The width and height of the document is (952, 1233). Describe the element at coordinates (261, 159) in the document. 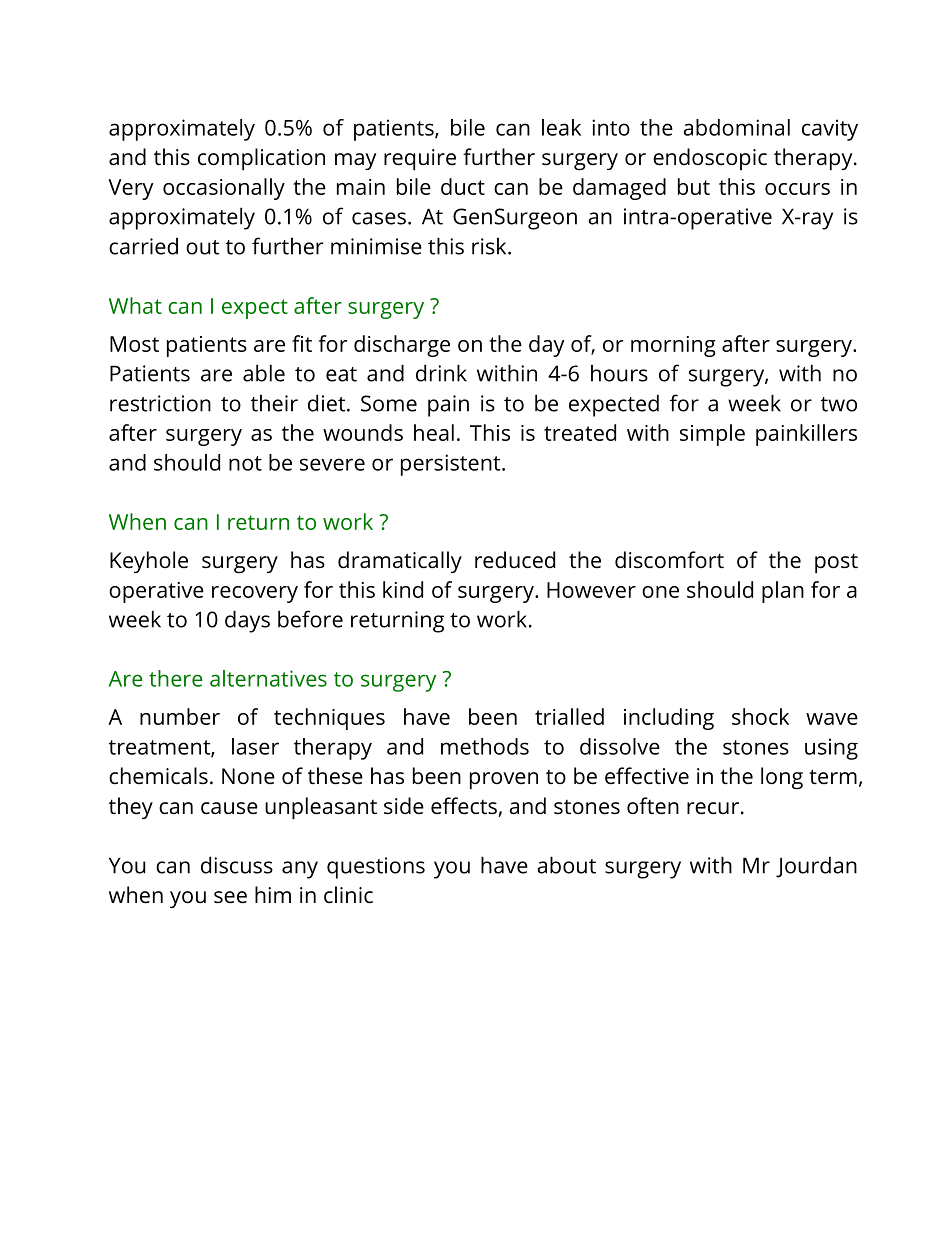

I see `complication` at that location.
